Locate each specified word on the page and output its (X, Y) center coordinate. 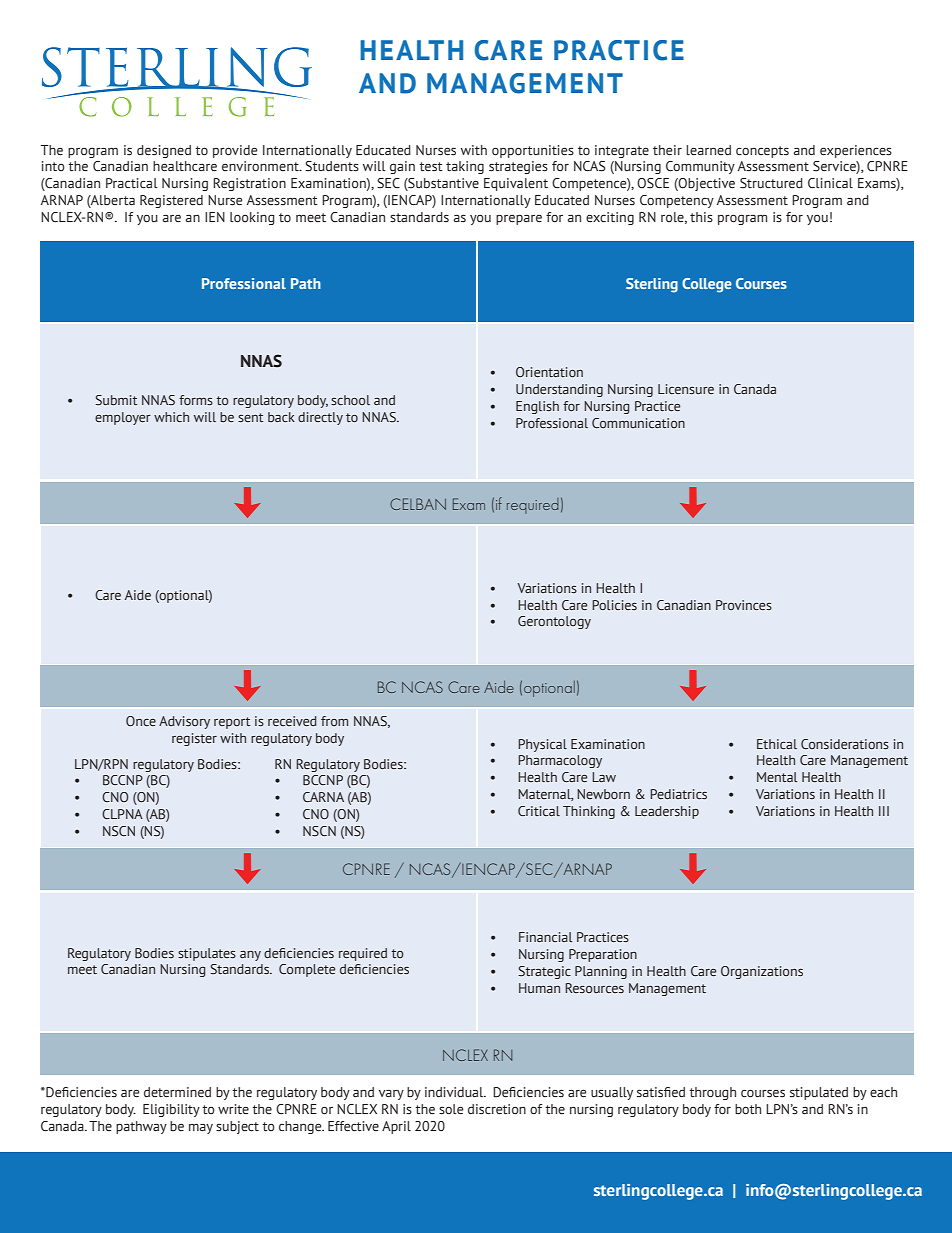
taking (465, 167)
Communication (638, 423)
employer (123, 418)
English (537, 407)
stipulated (819, 1093)
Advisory (184, 722)
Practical (132, 183)
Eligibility (171, 1110)
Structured (771, 183)
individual (455, 1092)
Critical (539, 811)
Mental (777, 777)
